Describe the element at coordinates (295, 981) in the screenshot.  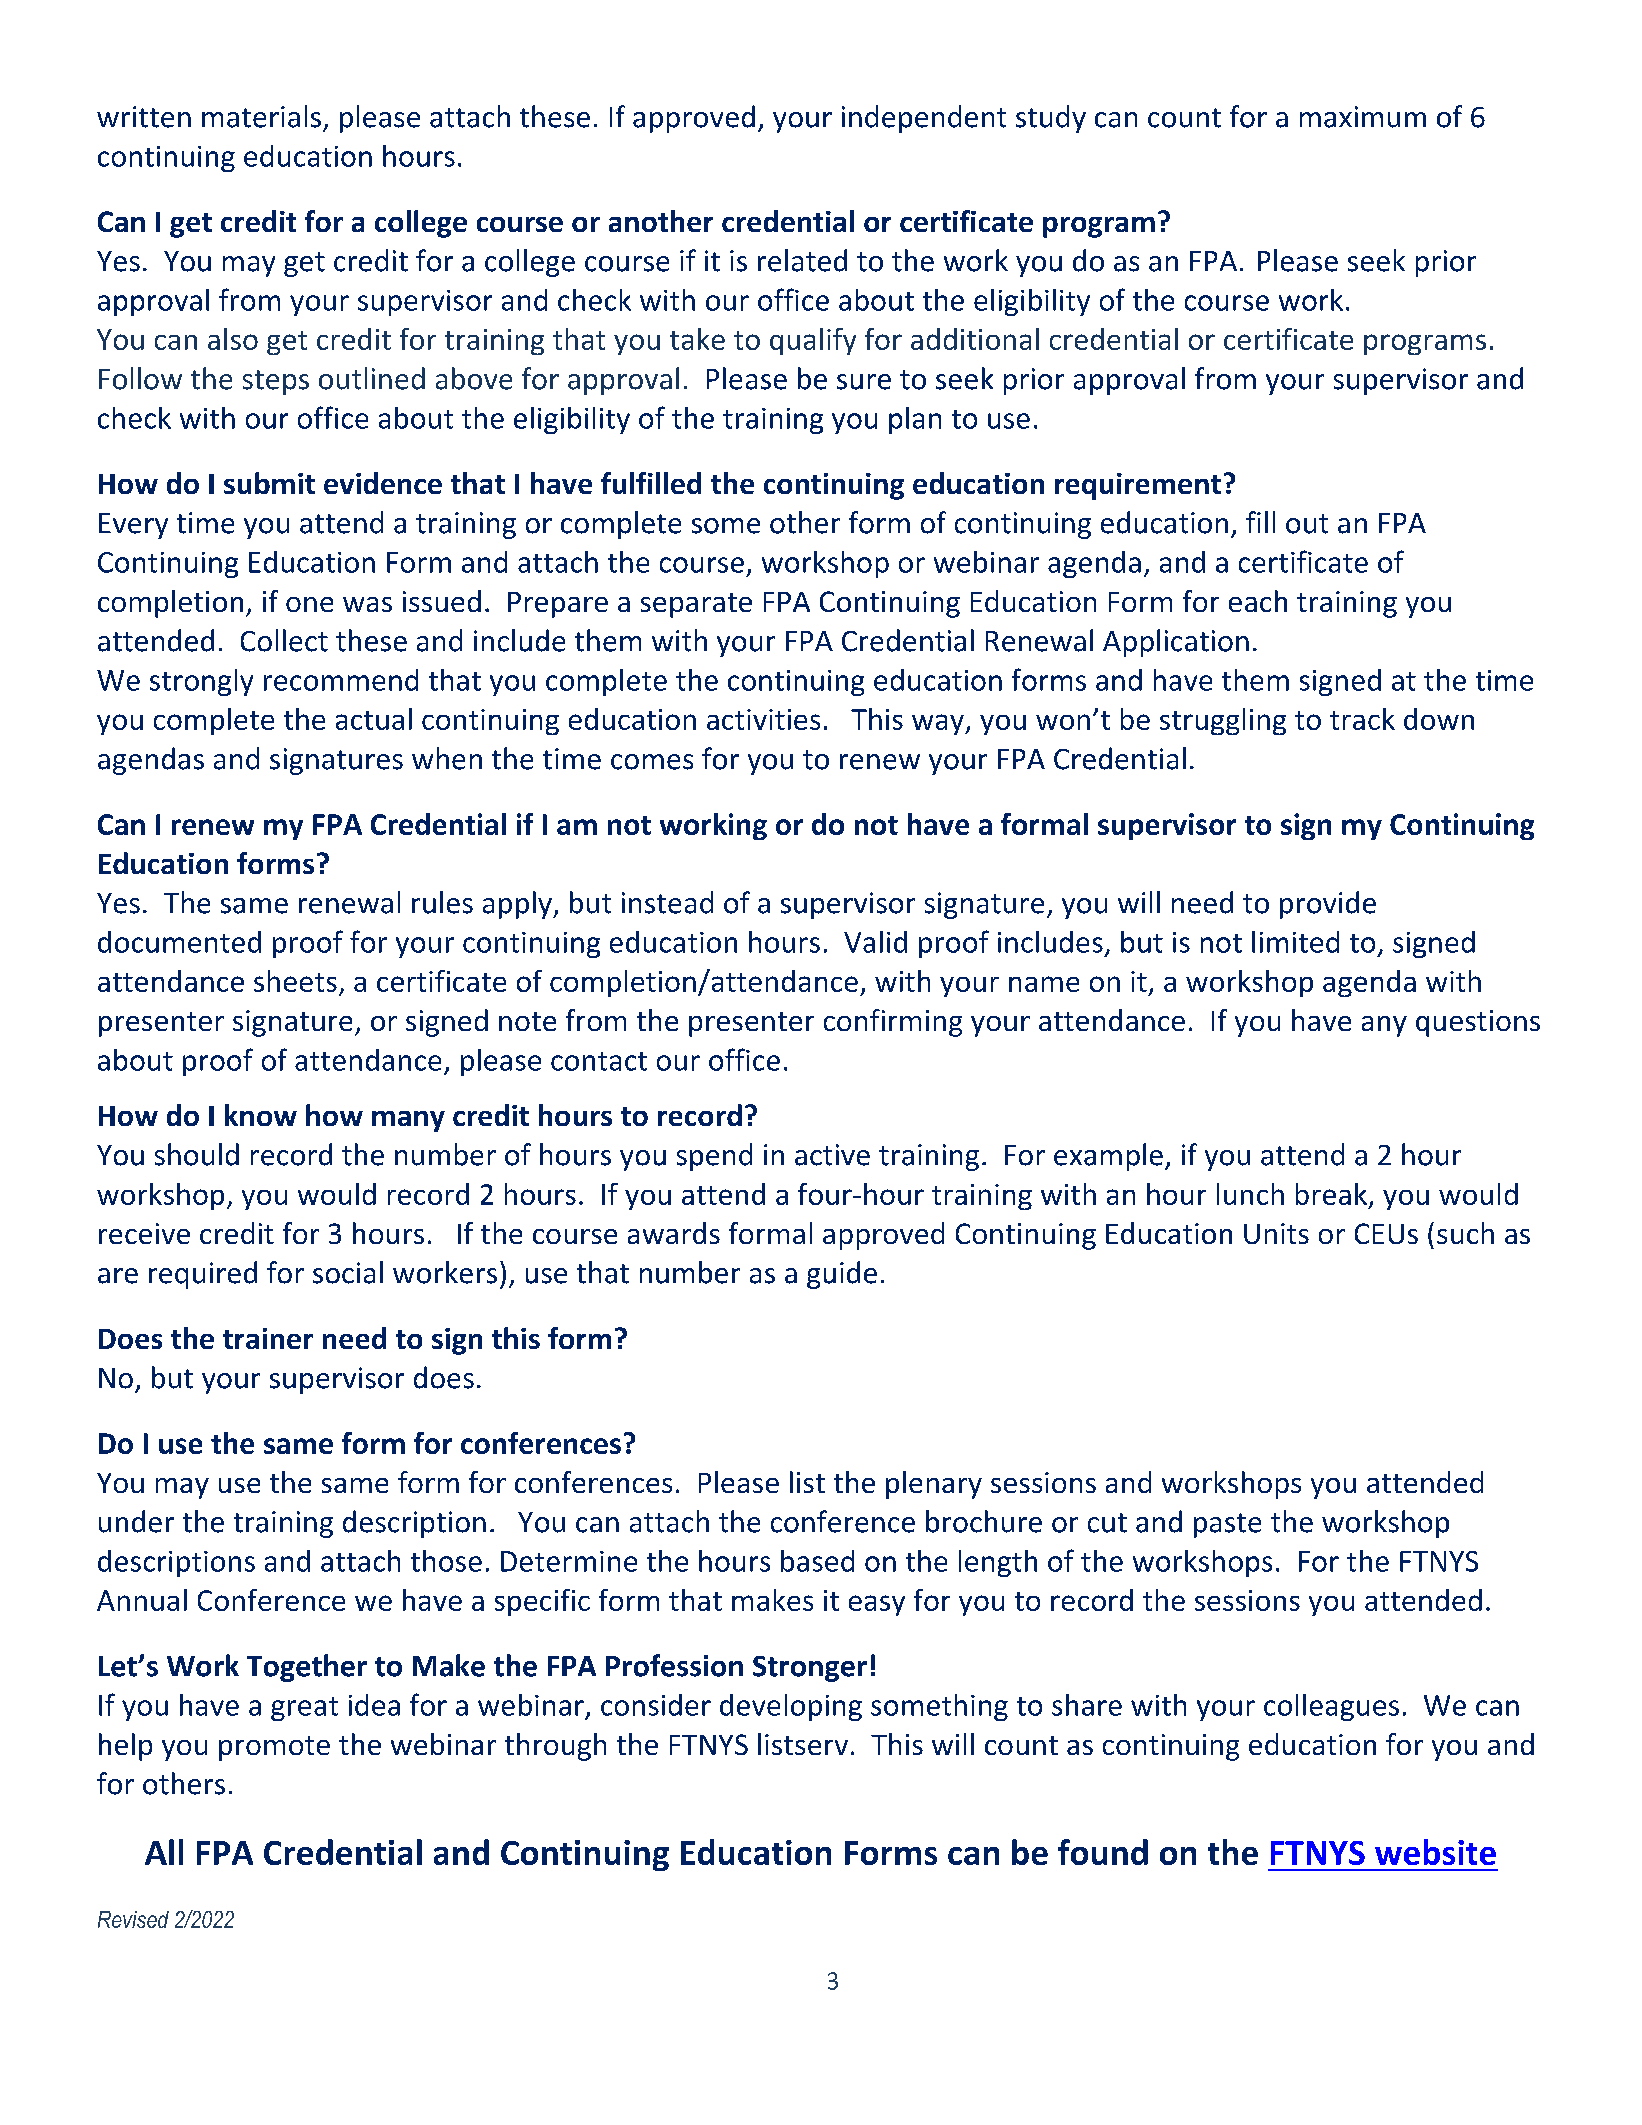
I see `sheets` at that location.
